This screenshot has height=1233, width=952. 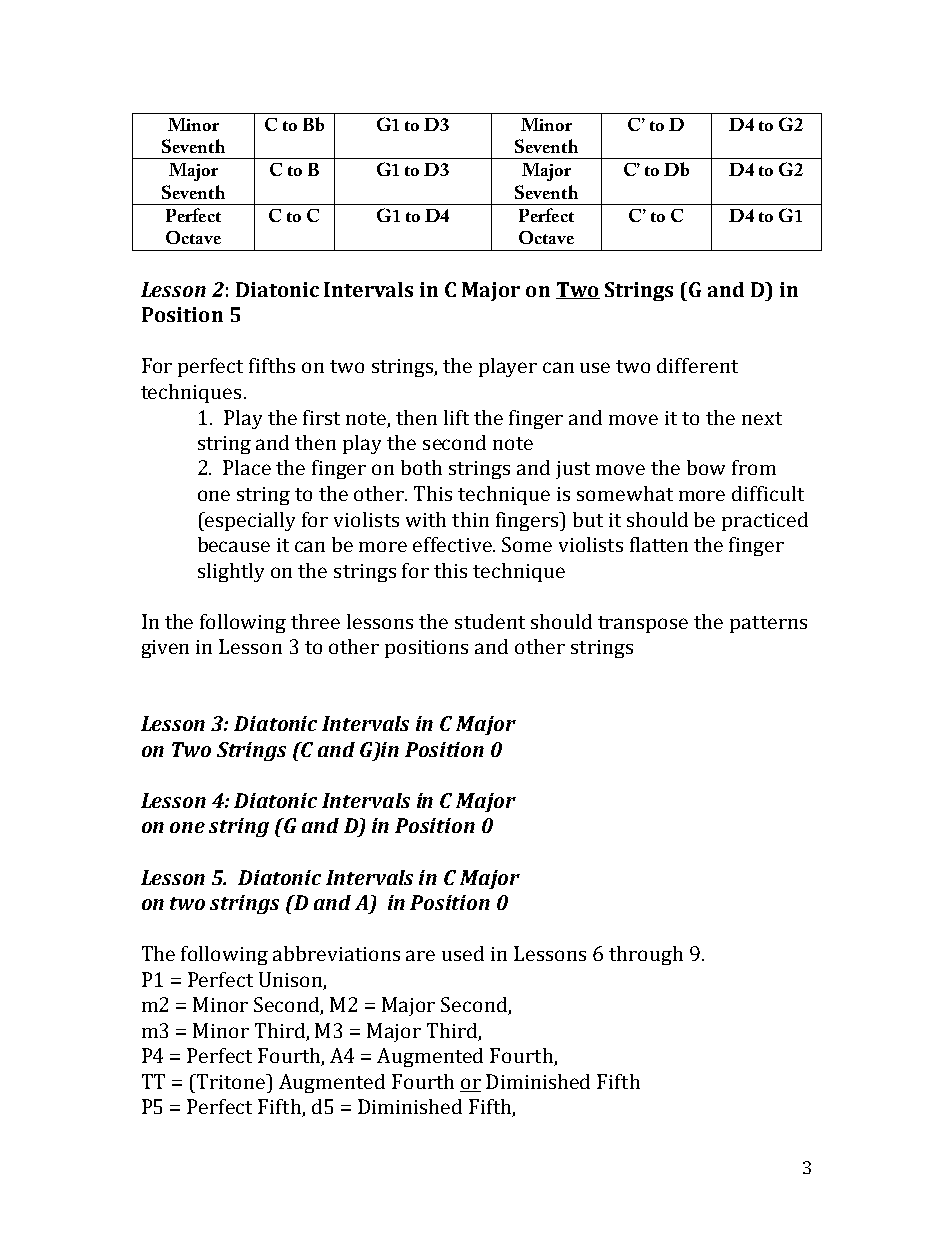 What do you see at coordinates (490, 621) in the screenshot?
I see `student` at bounding box center [490, 621].
